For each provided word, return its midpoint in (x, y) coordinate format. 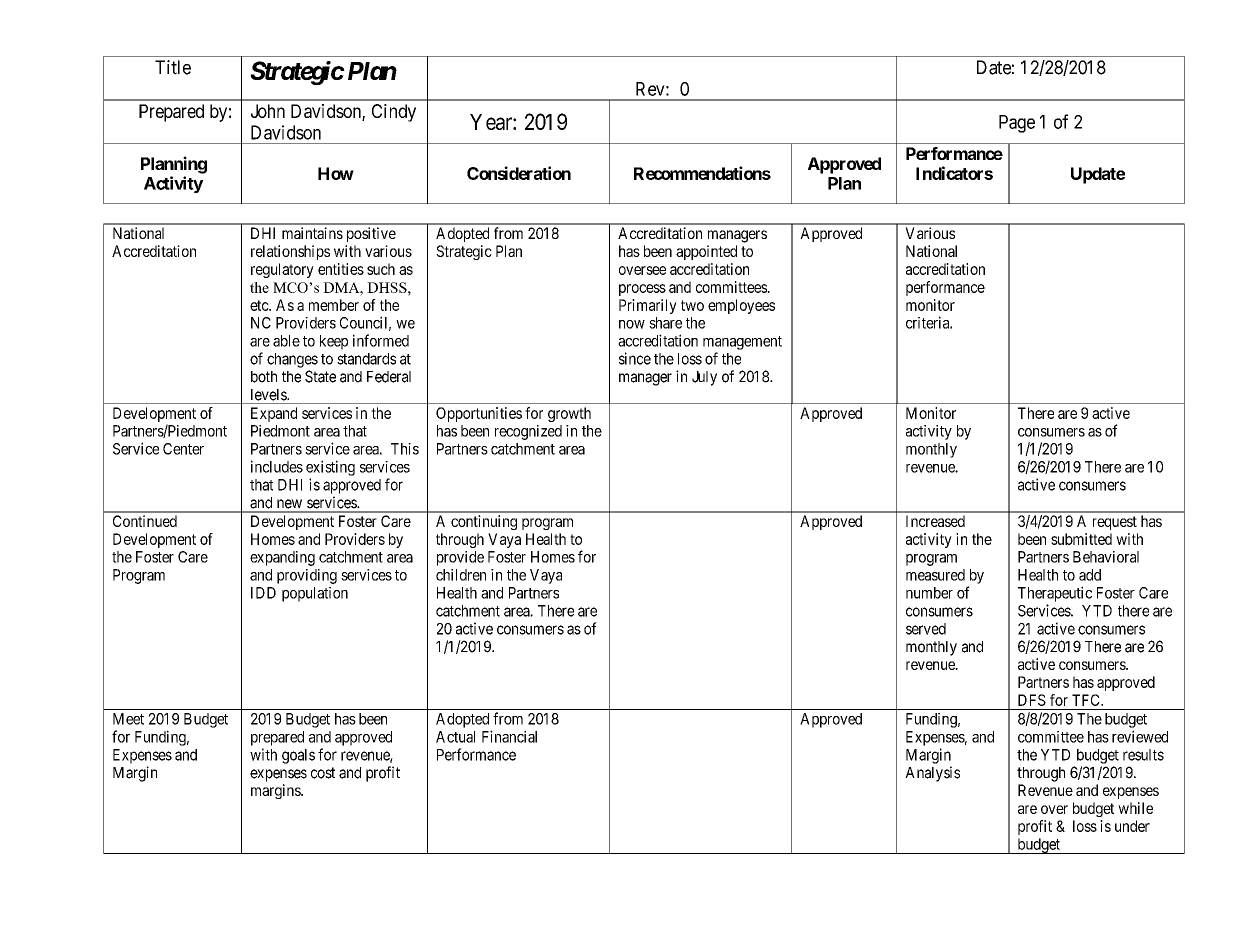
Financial (509, 736)
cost (323, 773)
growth (569, 414)
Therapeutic (1055, 594)
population (315, 594)
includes (277, 466)
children (461, 575)
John (268, 111)
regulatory (282, 270)
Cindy (394, 113)
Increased (935, 521)
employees (741, 306)
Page (1017, 124)
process (642, 290)
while (1135, 808)
